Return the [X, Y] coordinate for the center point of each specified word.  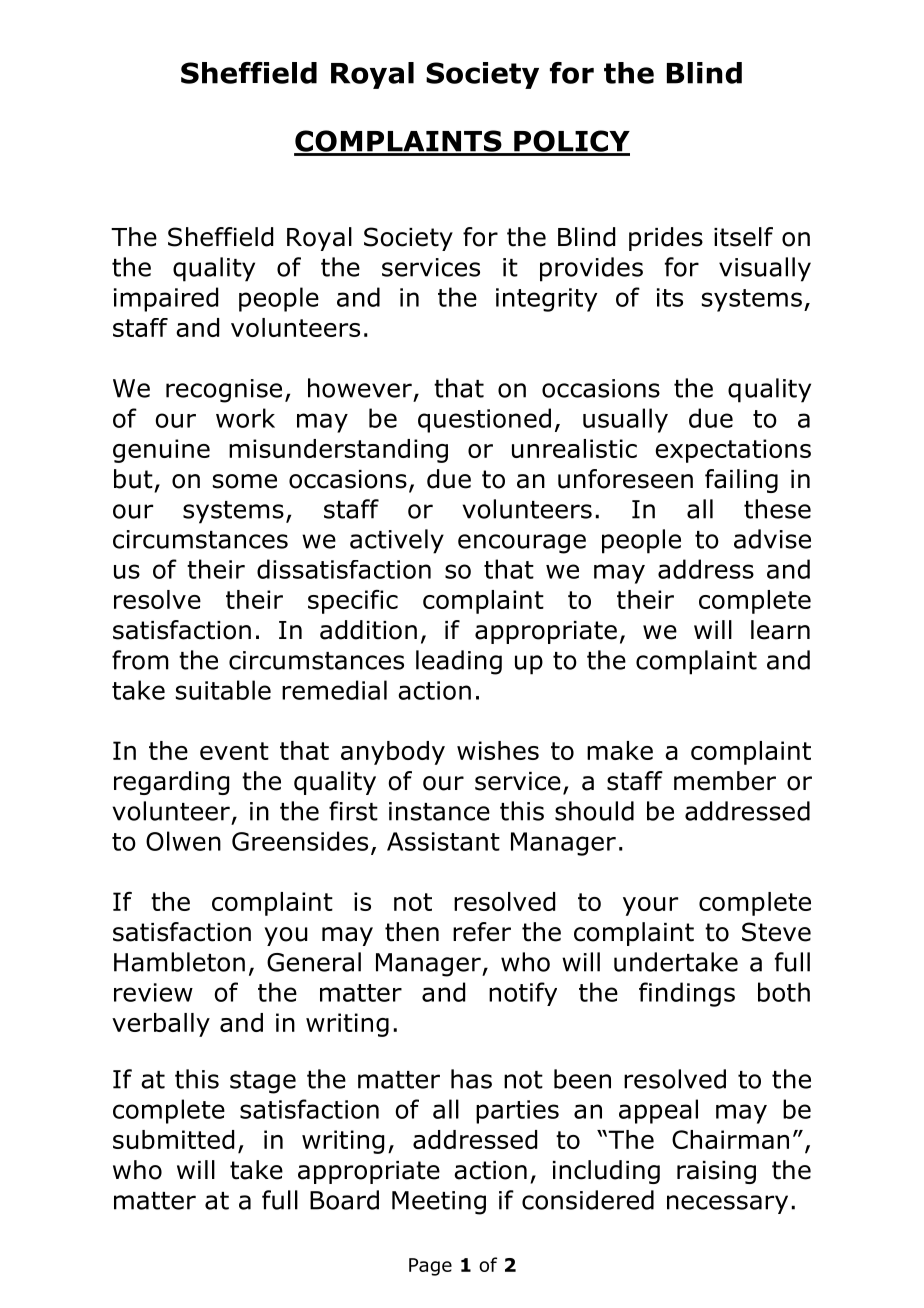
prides [666, 239]
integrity [547, 300]
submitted [173, 1139]
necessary [727, 1204]
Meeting [439, 1203]
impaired [166, 299]
